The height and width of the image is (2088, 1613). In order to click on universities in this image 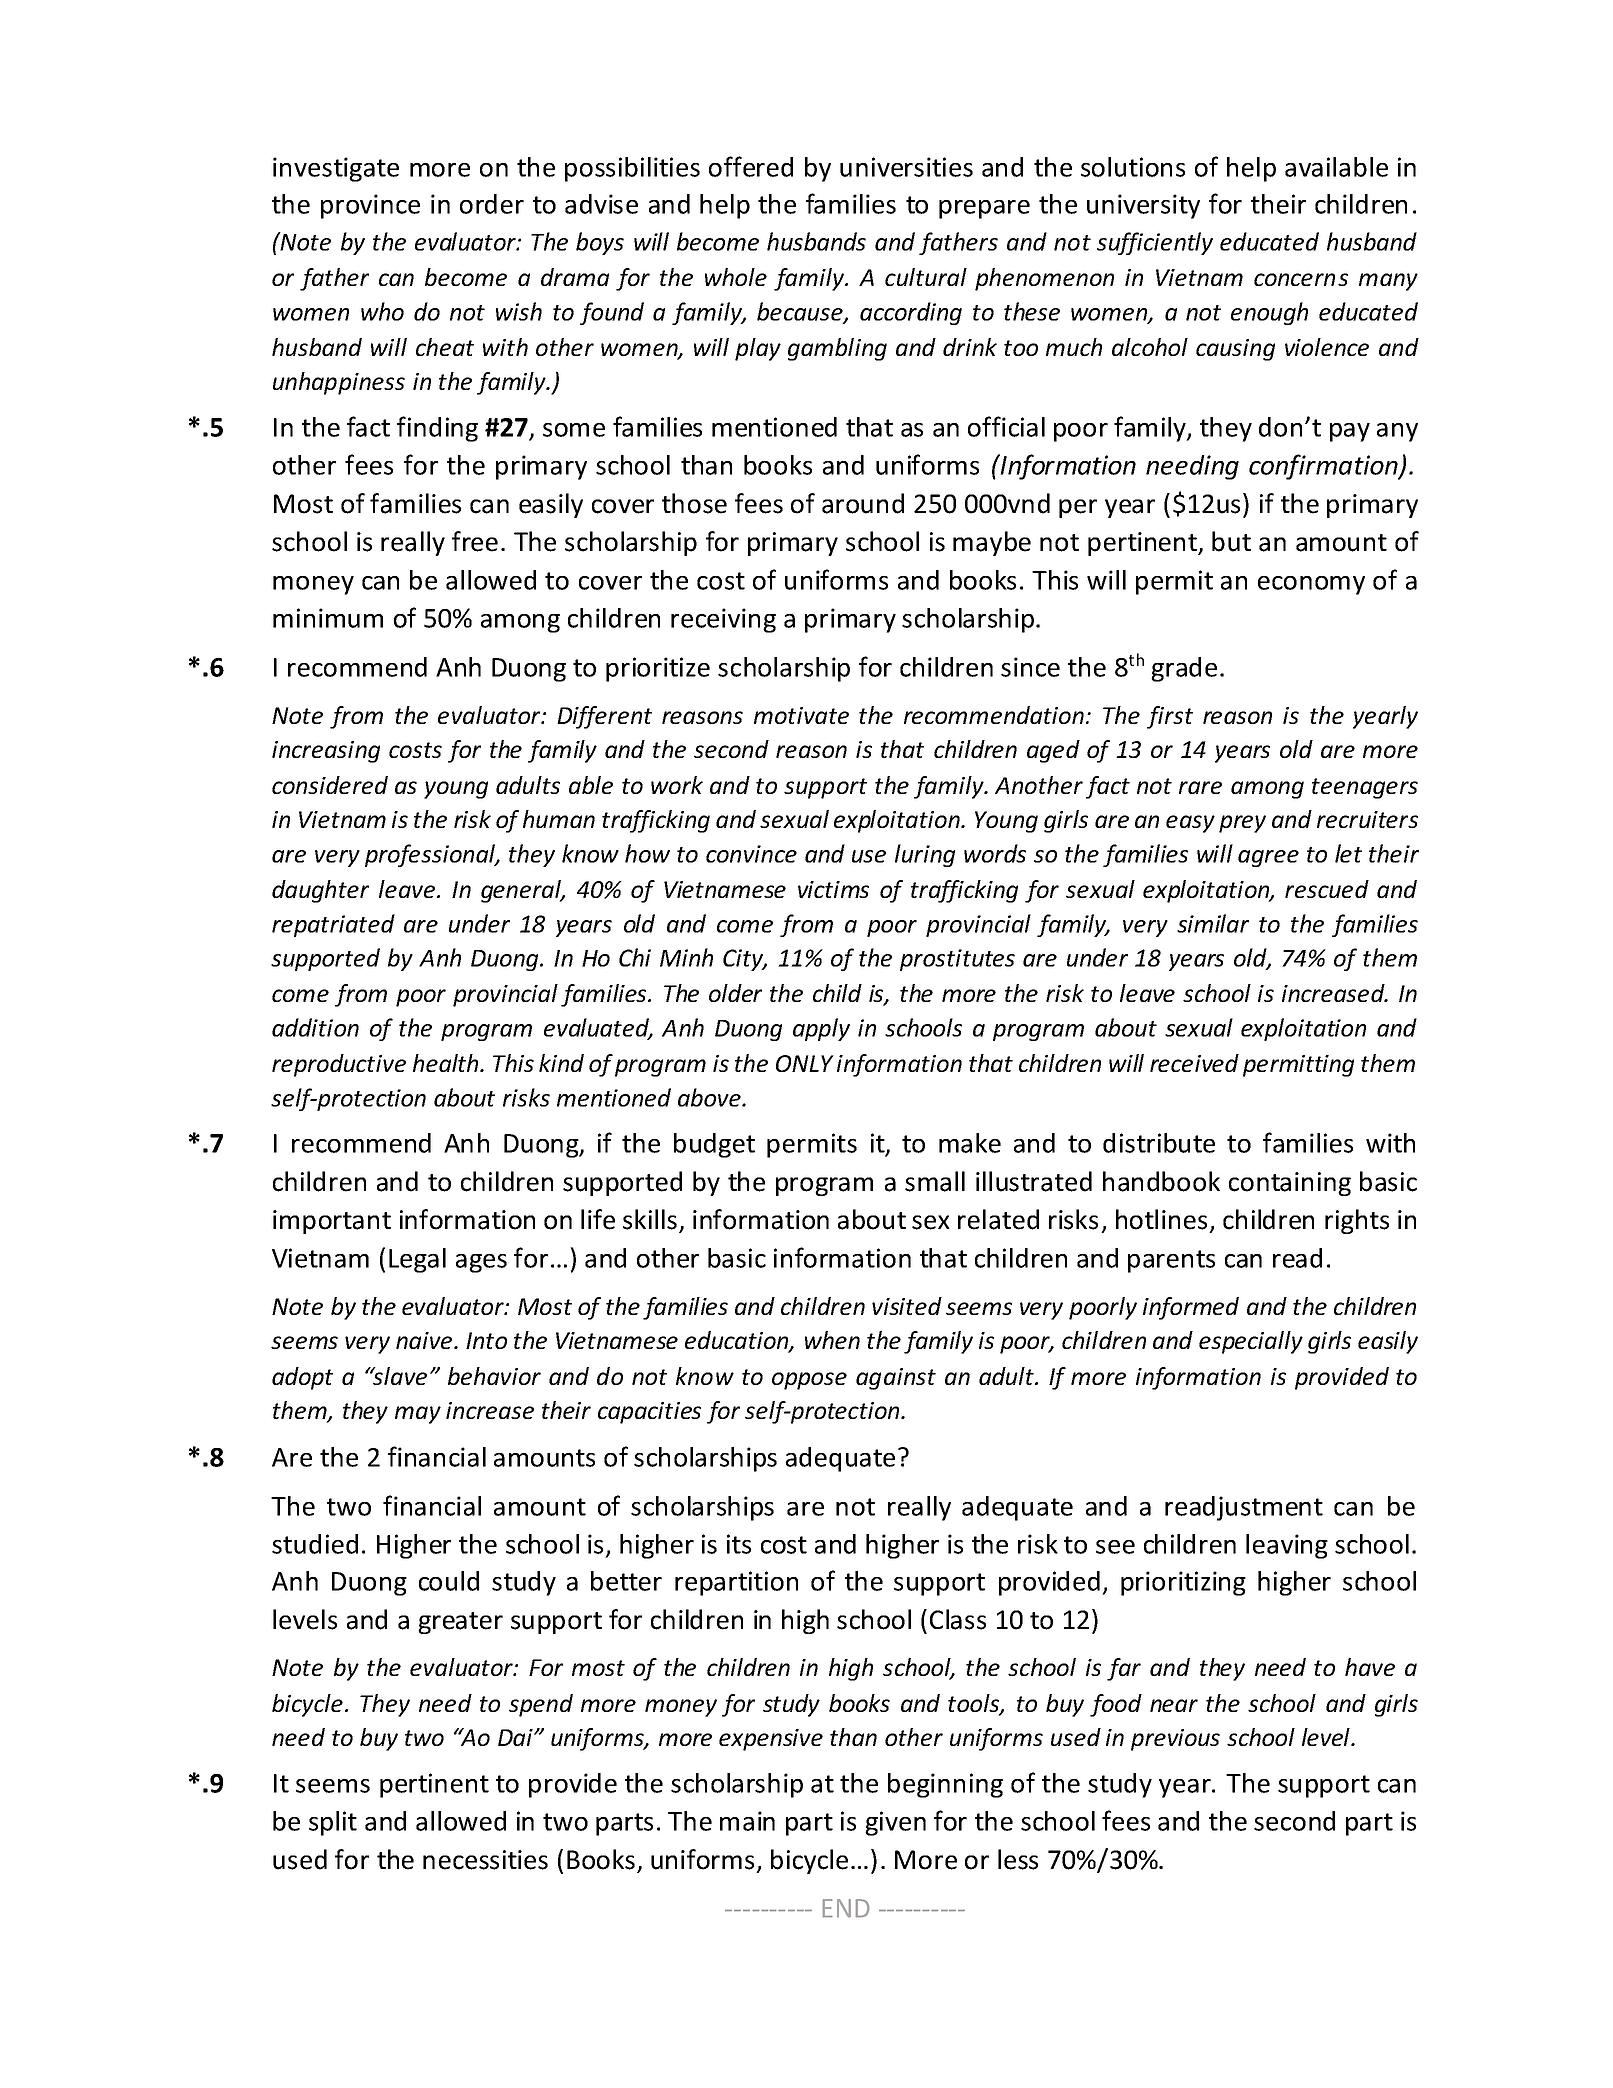, I will do `click(906, 167)`.
